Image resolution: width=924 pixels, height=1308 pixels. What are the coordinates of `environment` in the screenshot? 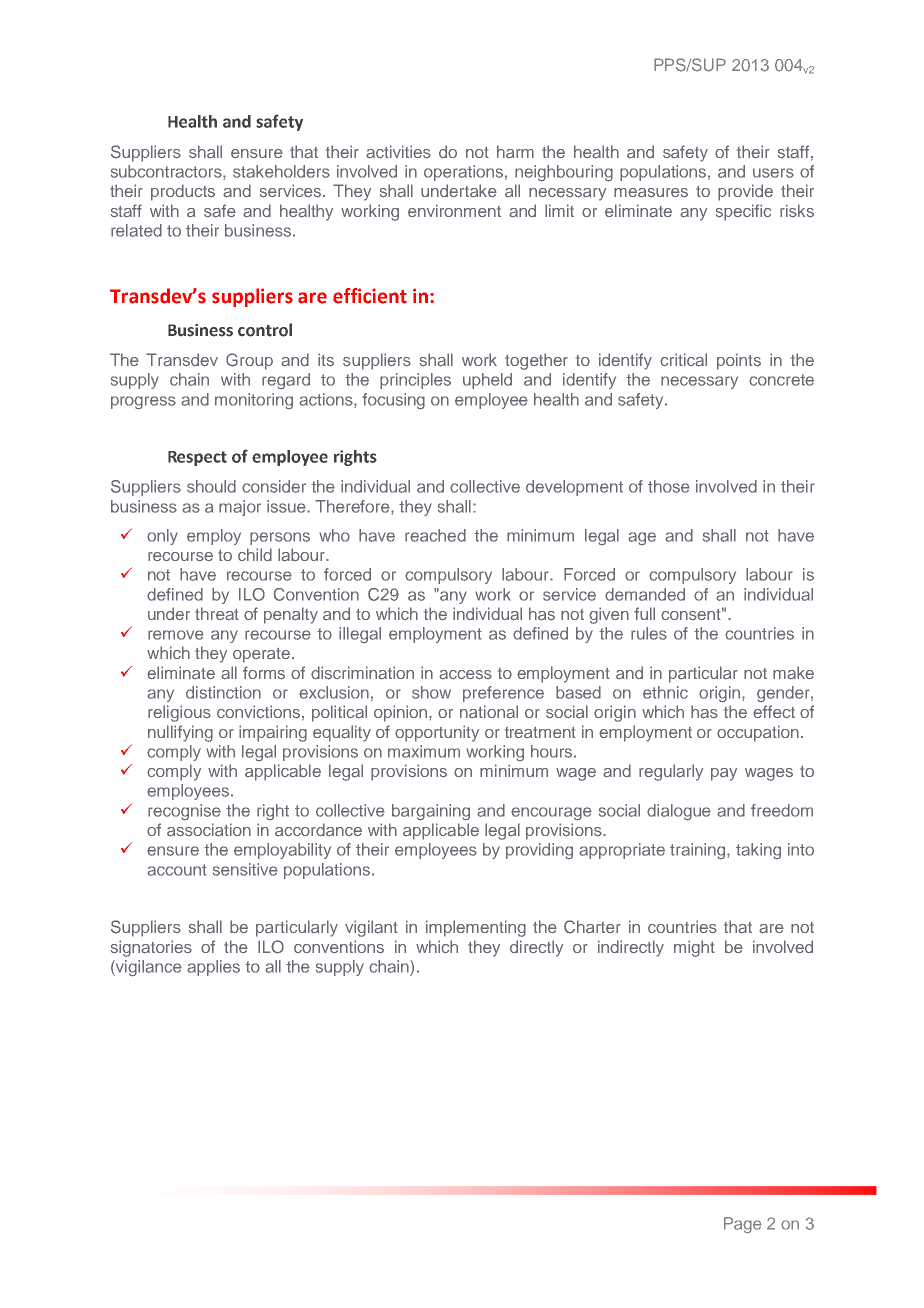 It's located at (454, 210).
